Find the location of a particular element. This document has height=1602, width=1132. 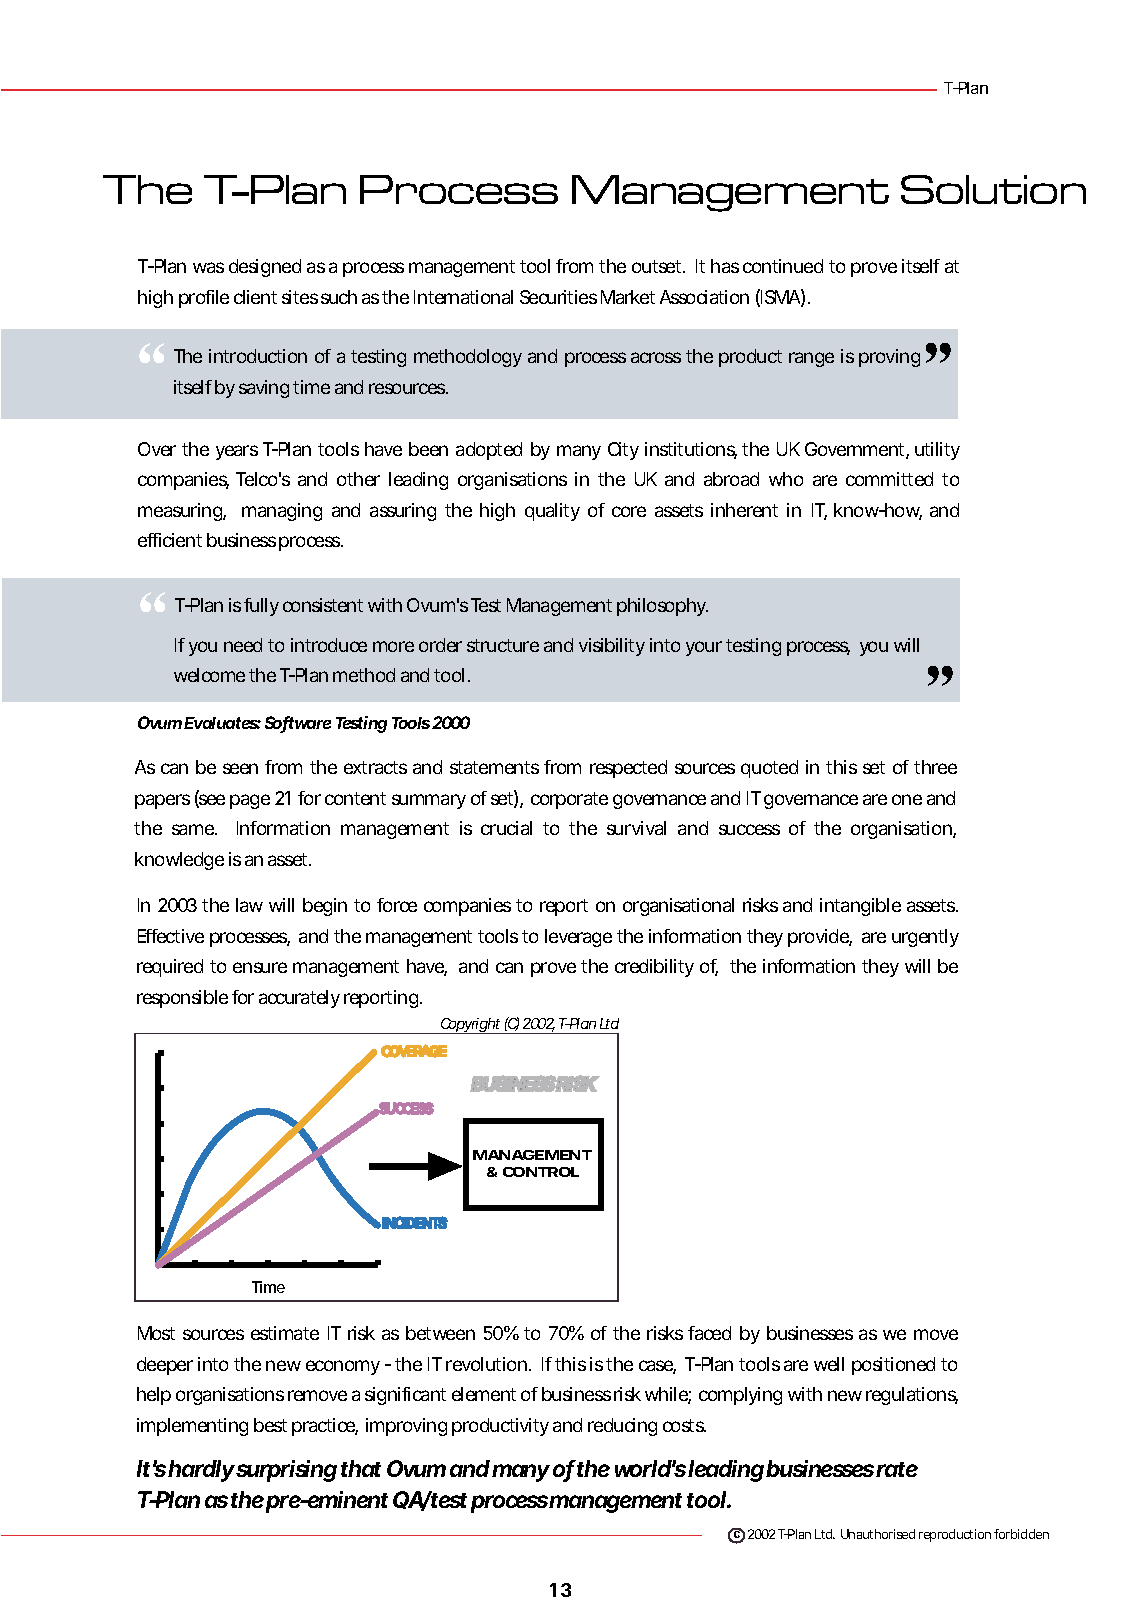

visibility is located at coordinates (612, 647).
